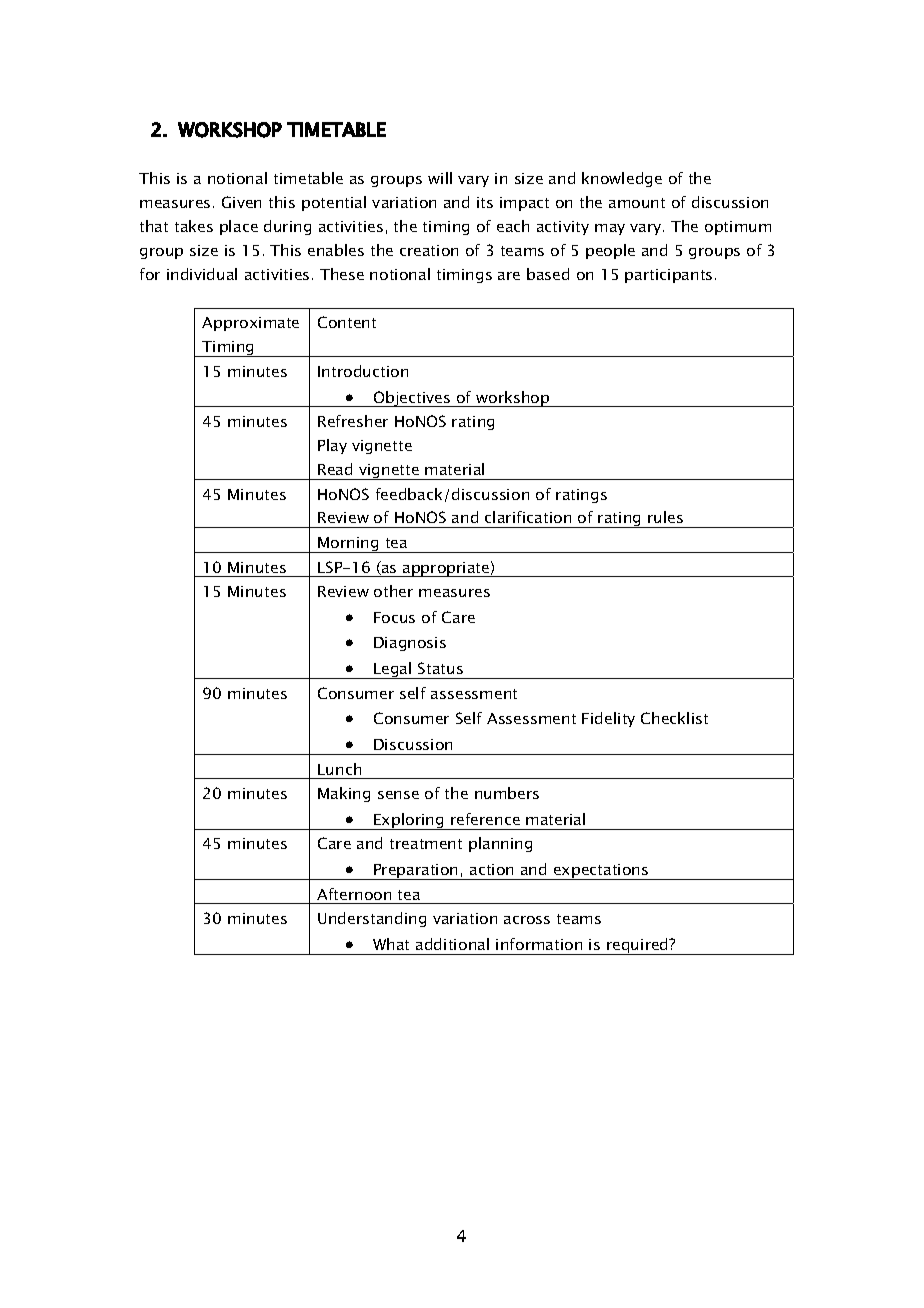 The width and height of the screenshot is (924, 1308). Describe the element at coordinates (348, 545) in the screenshot. I see `Morning` at that location.
